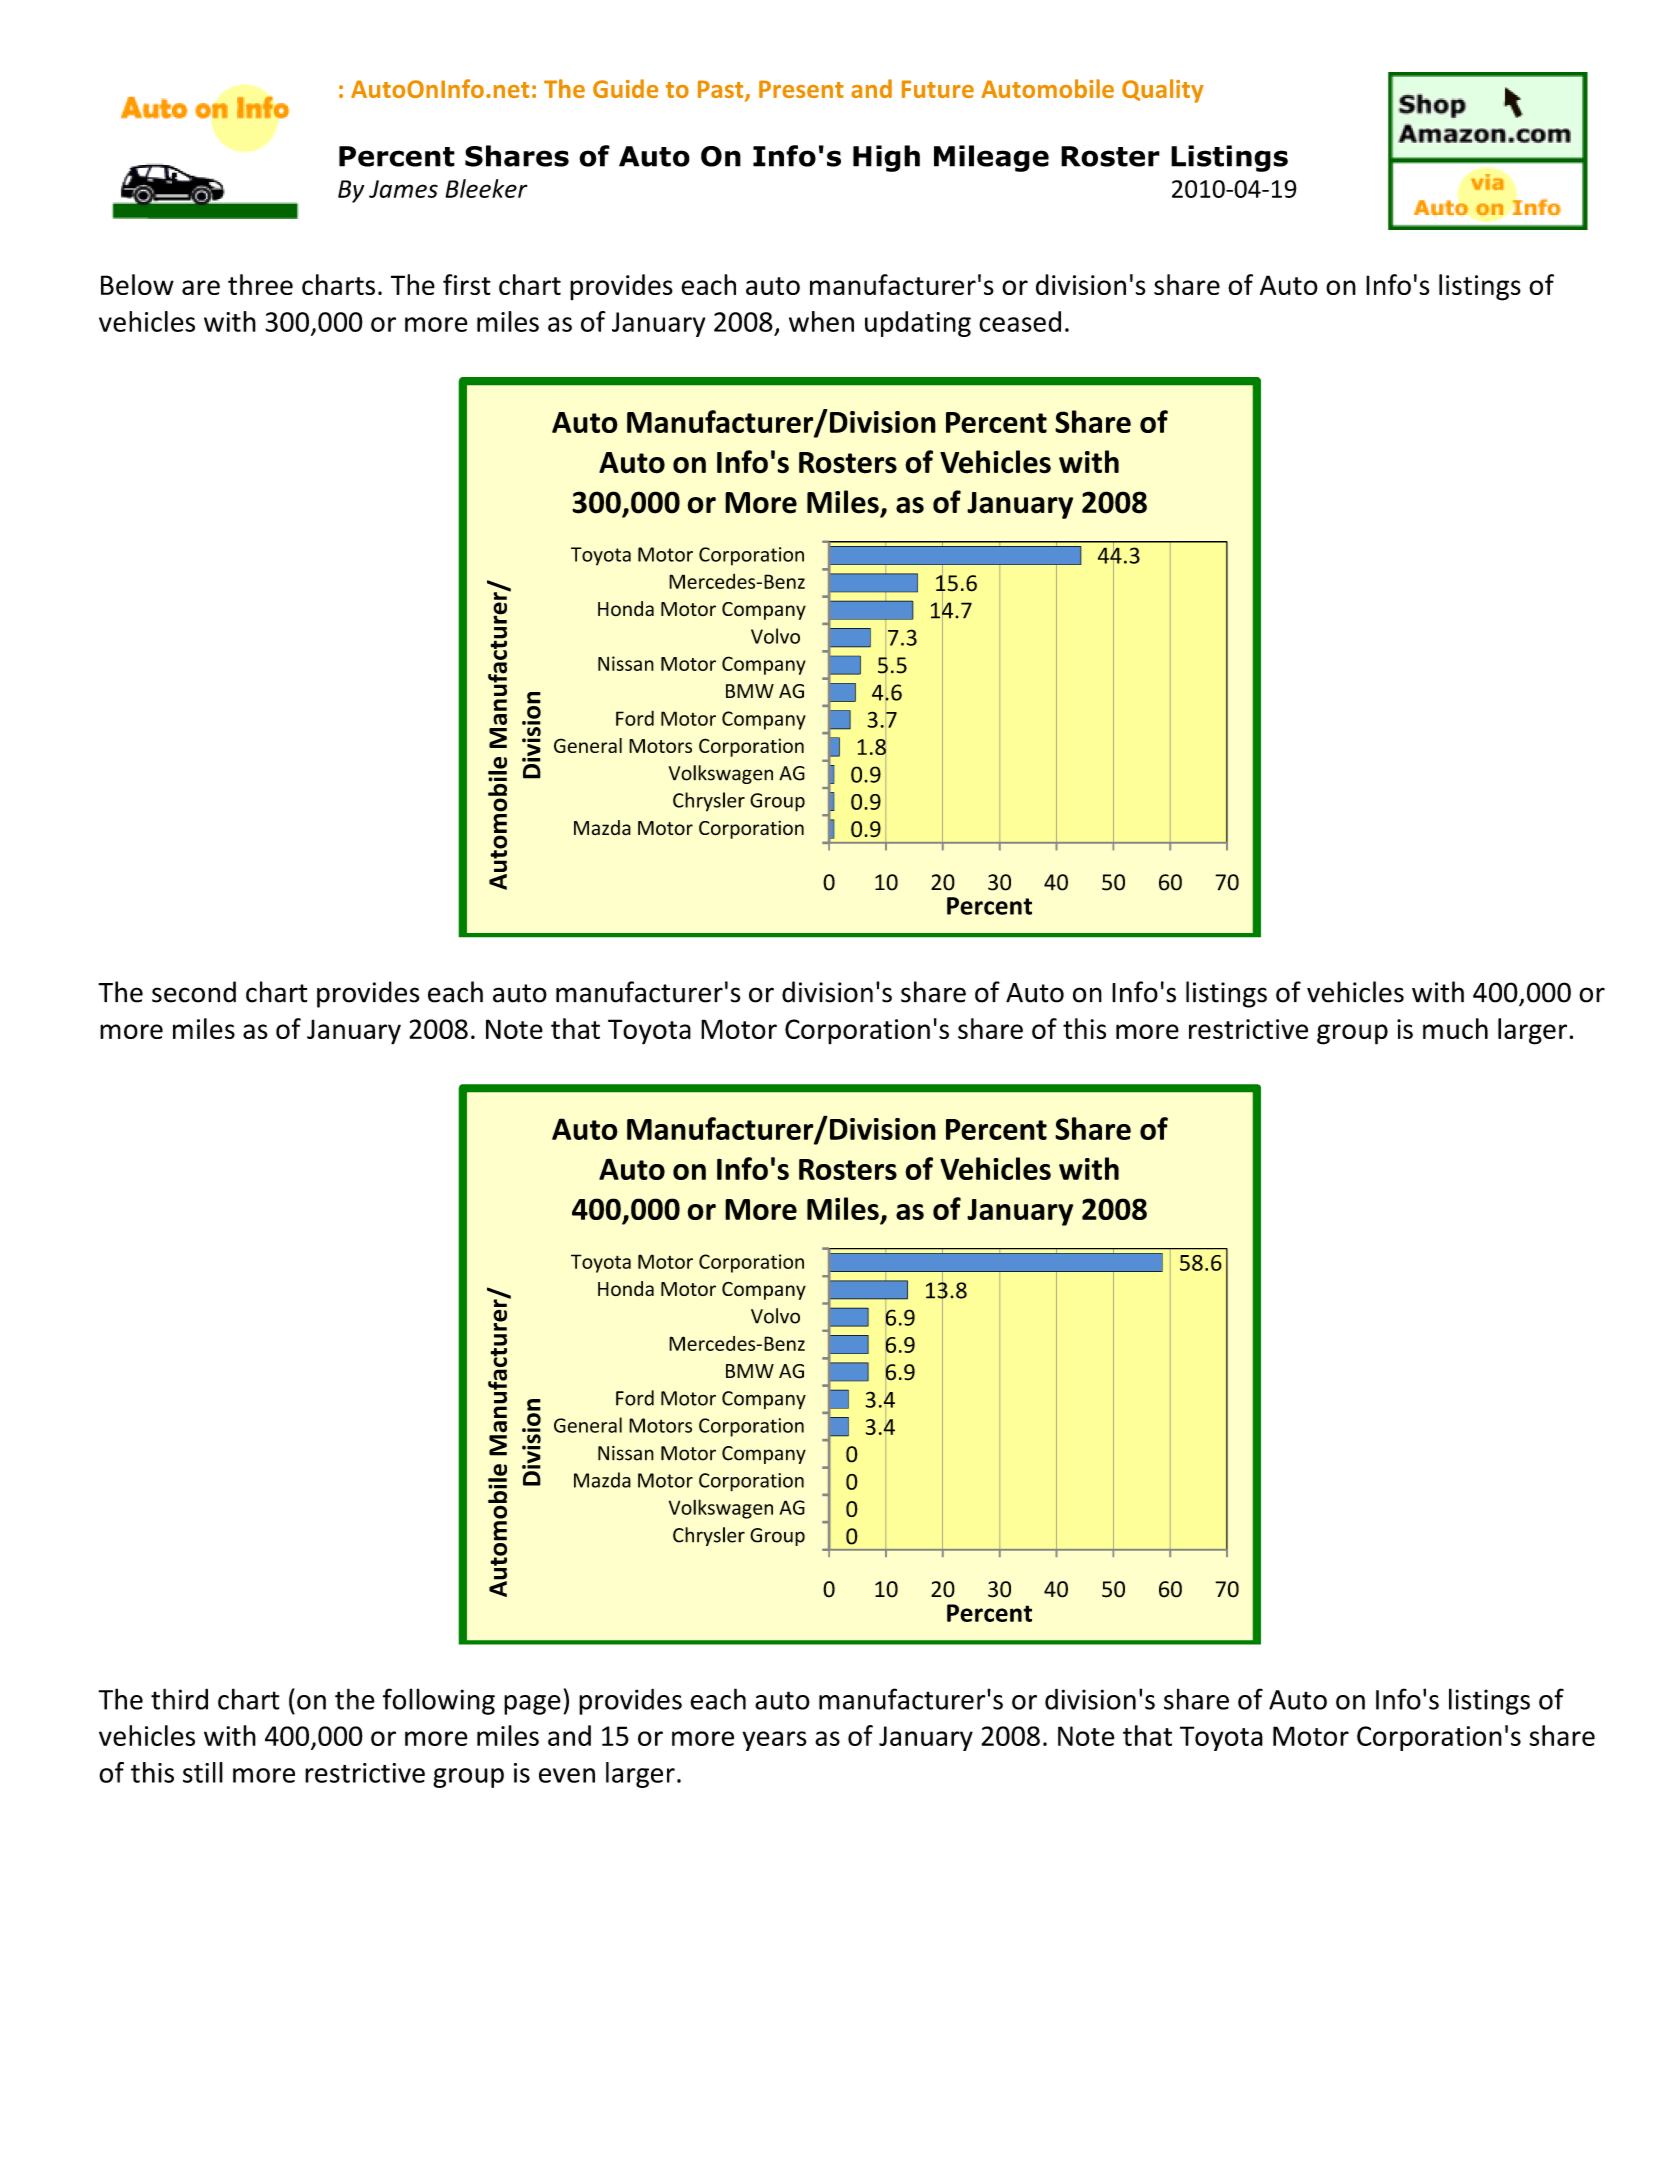 The image size is (1674, 2167). I want to click on years, so click(774, 1741).
